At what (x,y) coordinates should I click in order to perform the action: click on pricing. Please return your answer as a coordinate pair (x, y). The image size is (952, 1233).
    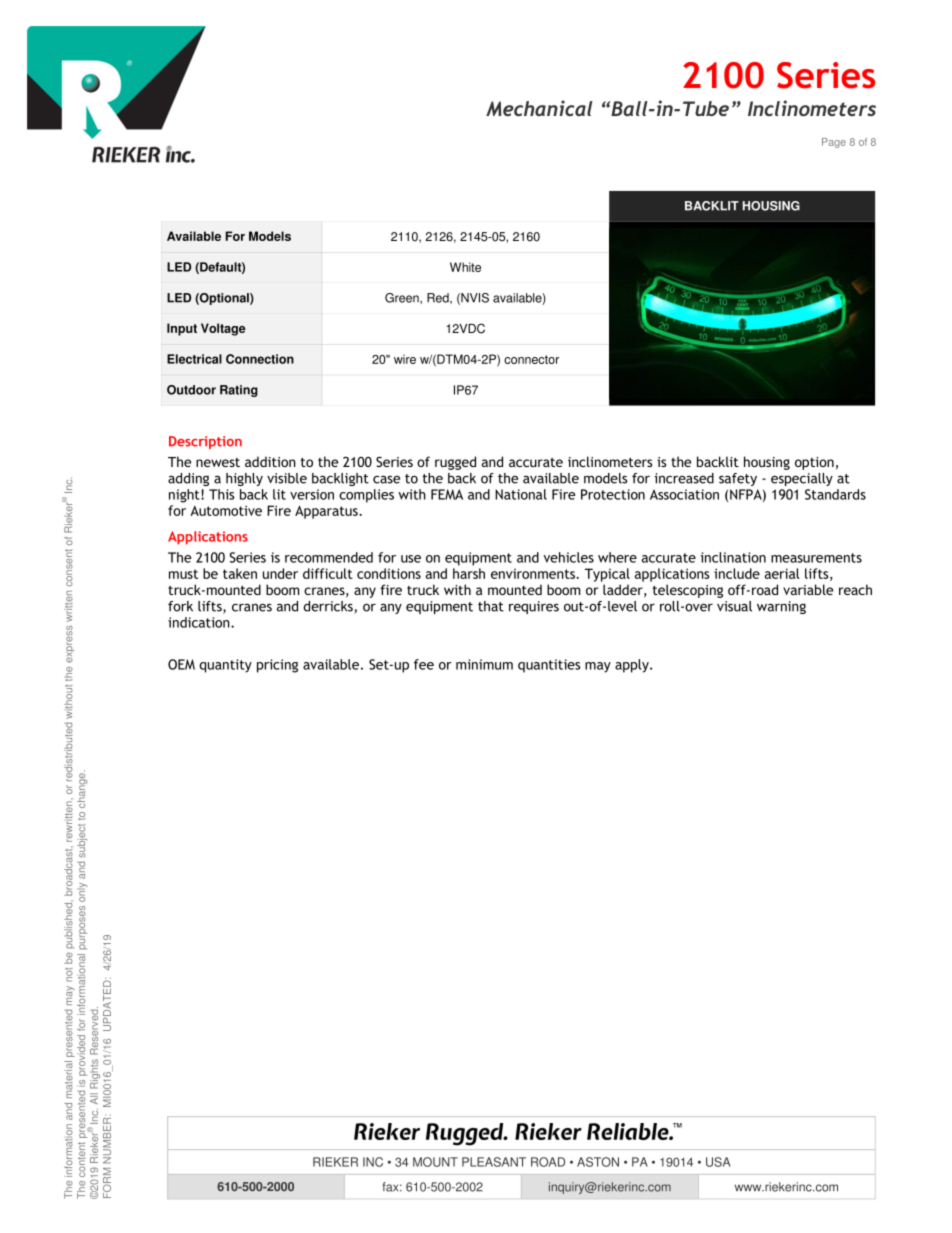
    Looking at the image, I should click on (277, 666).
